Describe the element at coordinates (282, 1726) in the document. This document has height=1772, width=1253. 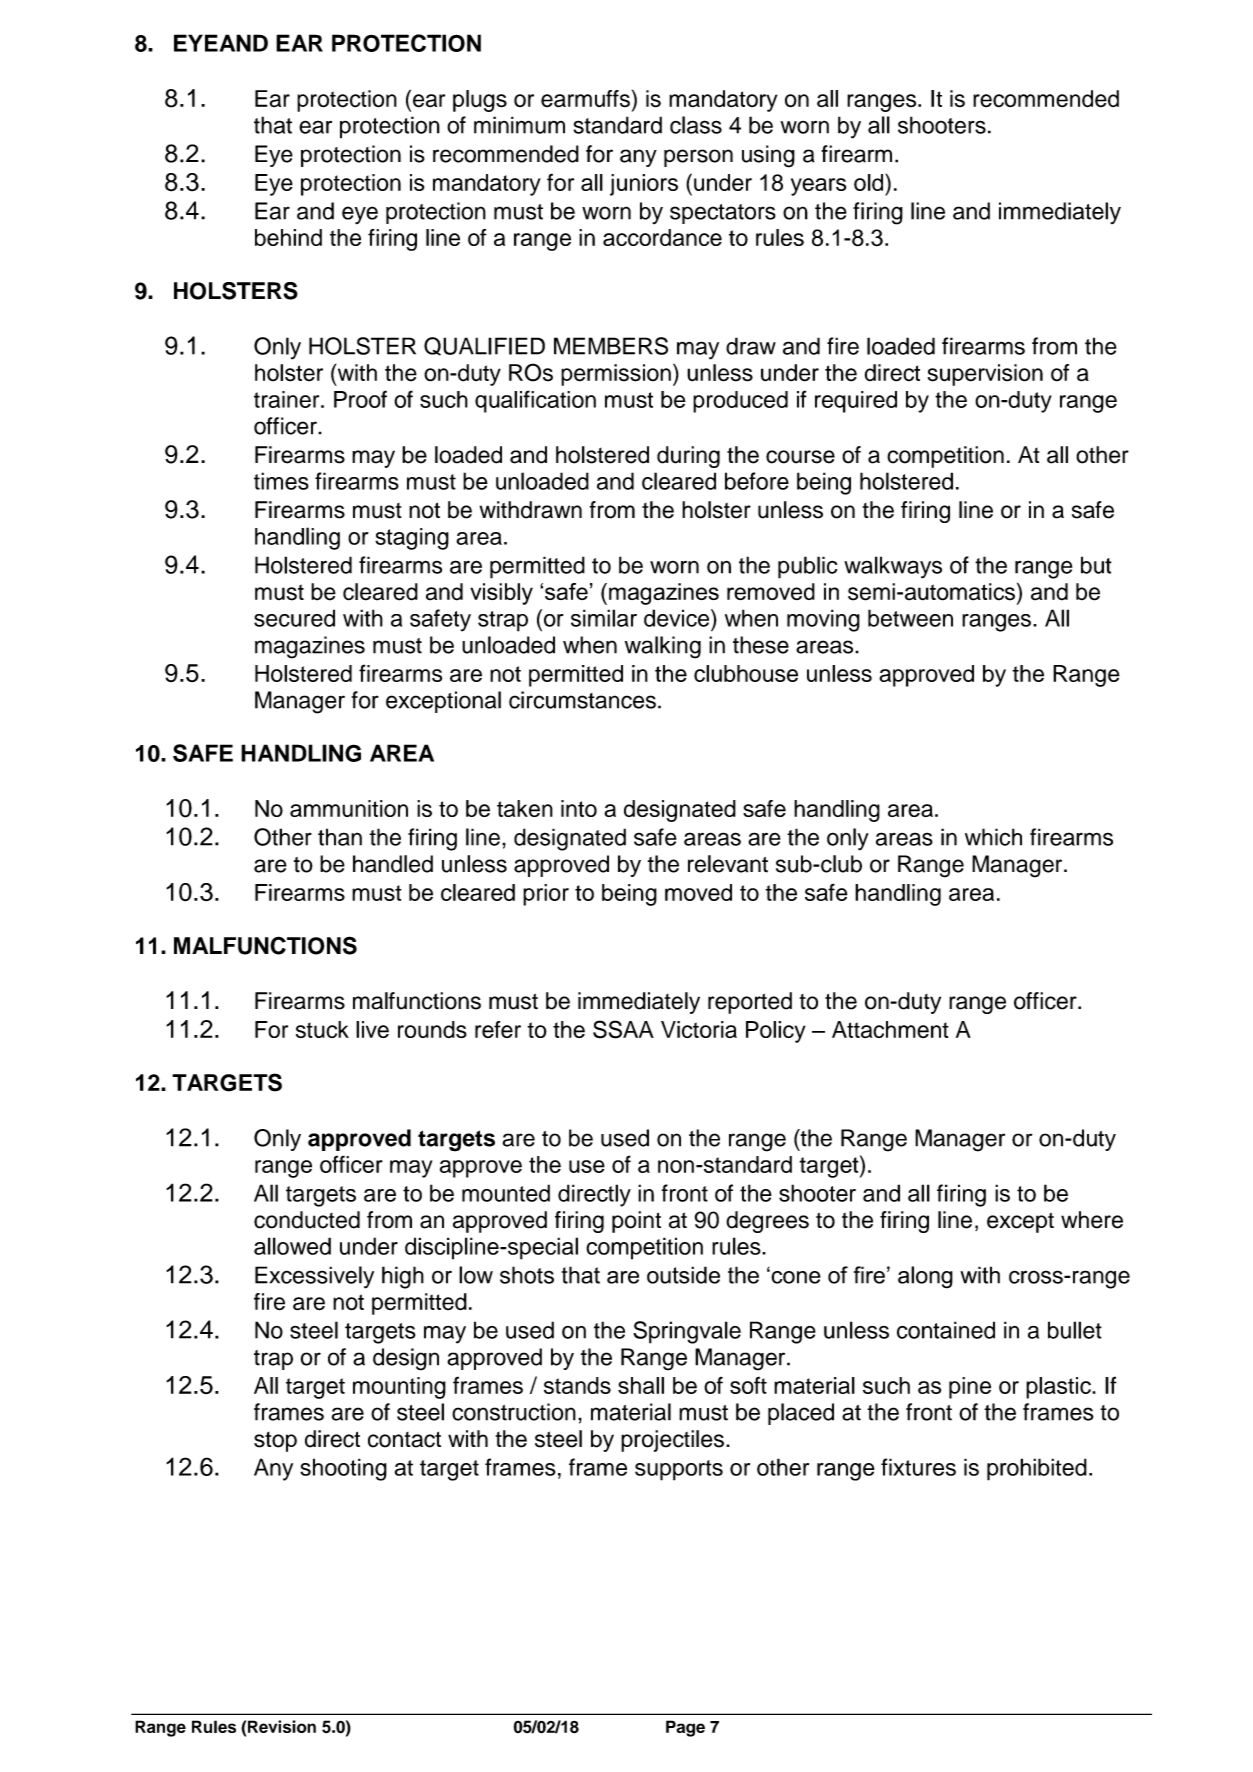
I see `Revision` at that location.
